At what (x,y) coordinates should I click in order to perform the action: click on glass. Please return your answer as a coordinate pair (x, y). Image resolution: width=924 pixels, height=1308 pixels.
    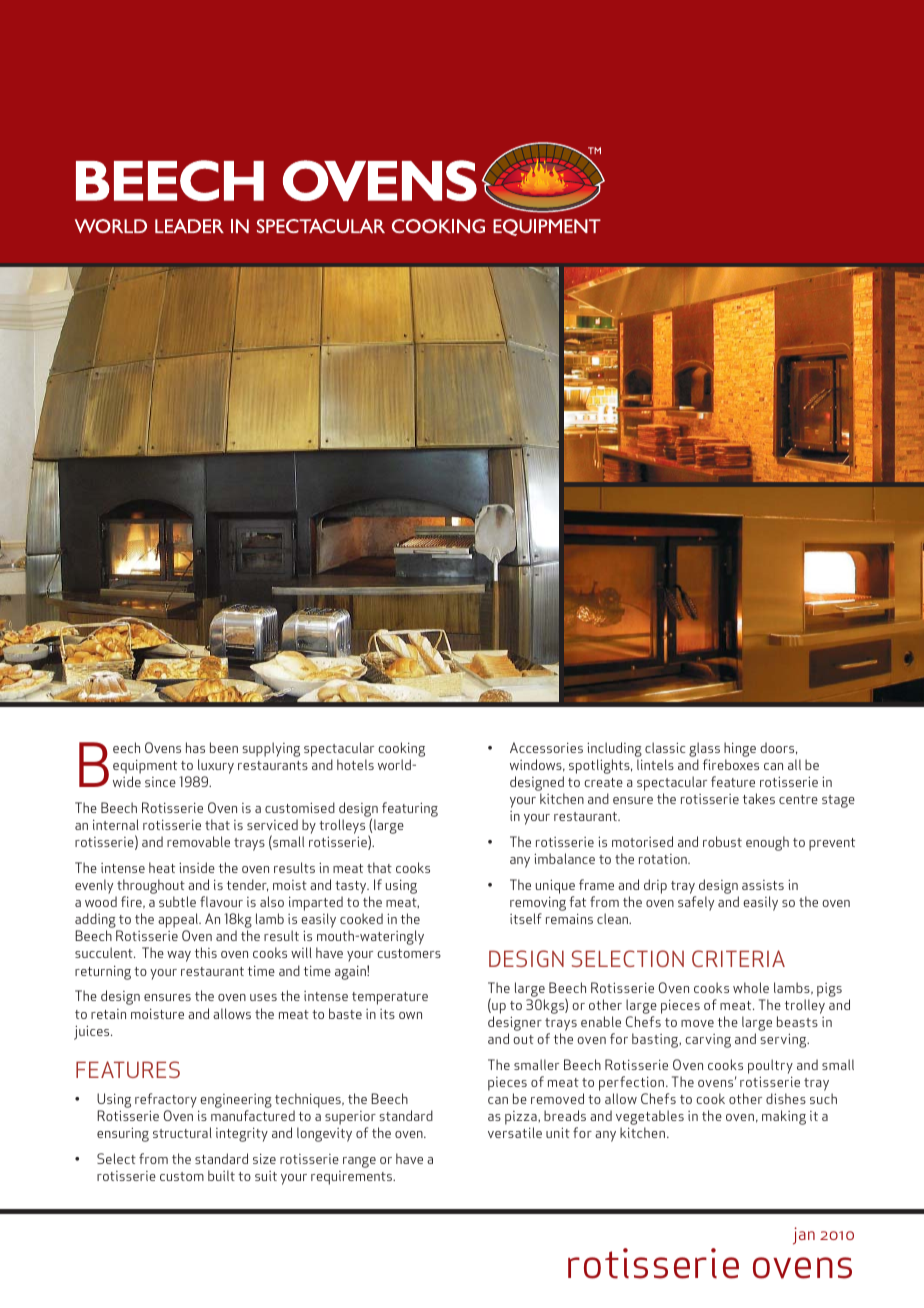
    Looking at the image, I should click on (704, 749).
